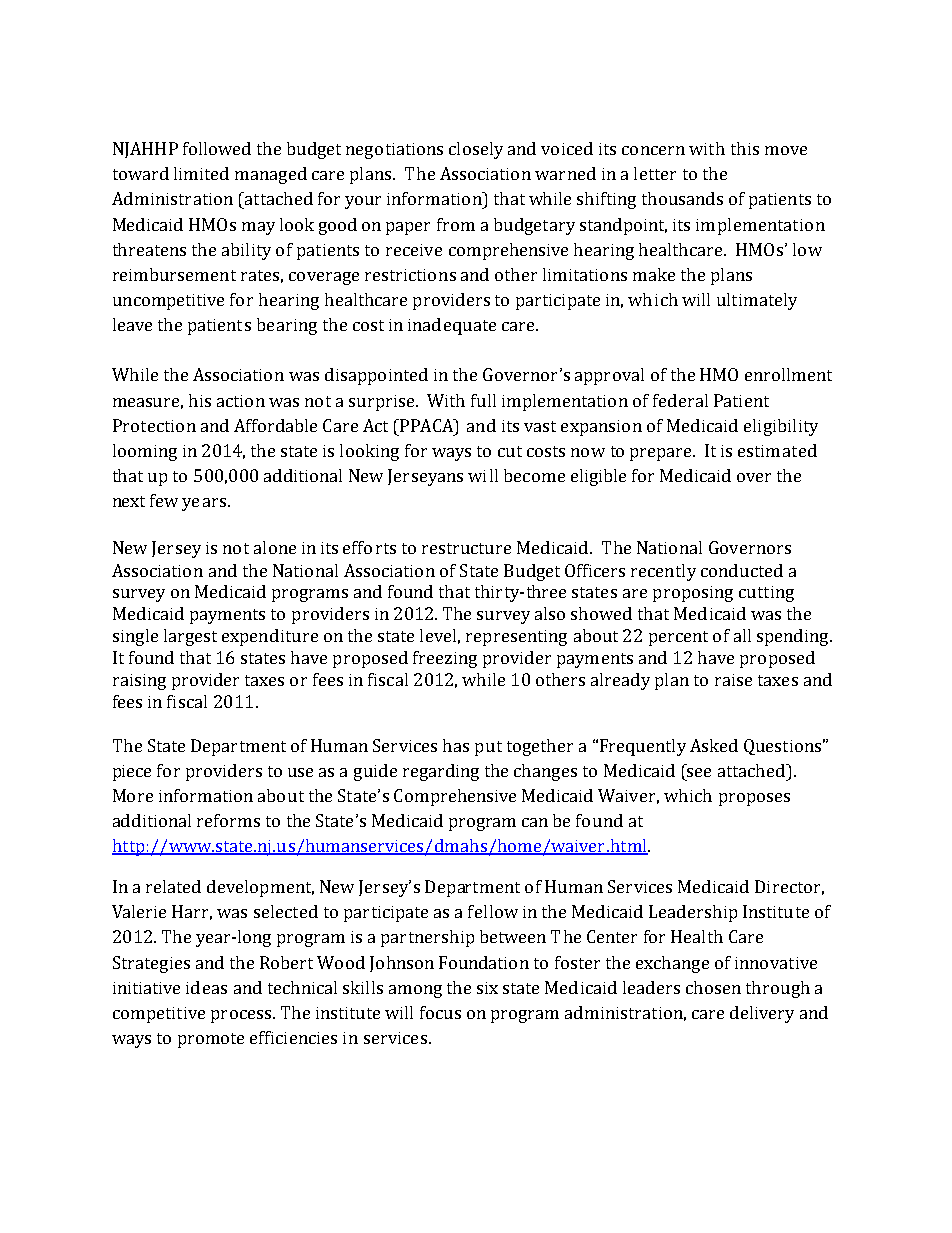  I want to click on federal, so click(680, 400).
